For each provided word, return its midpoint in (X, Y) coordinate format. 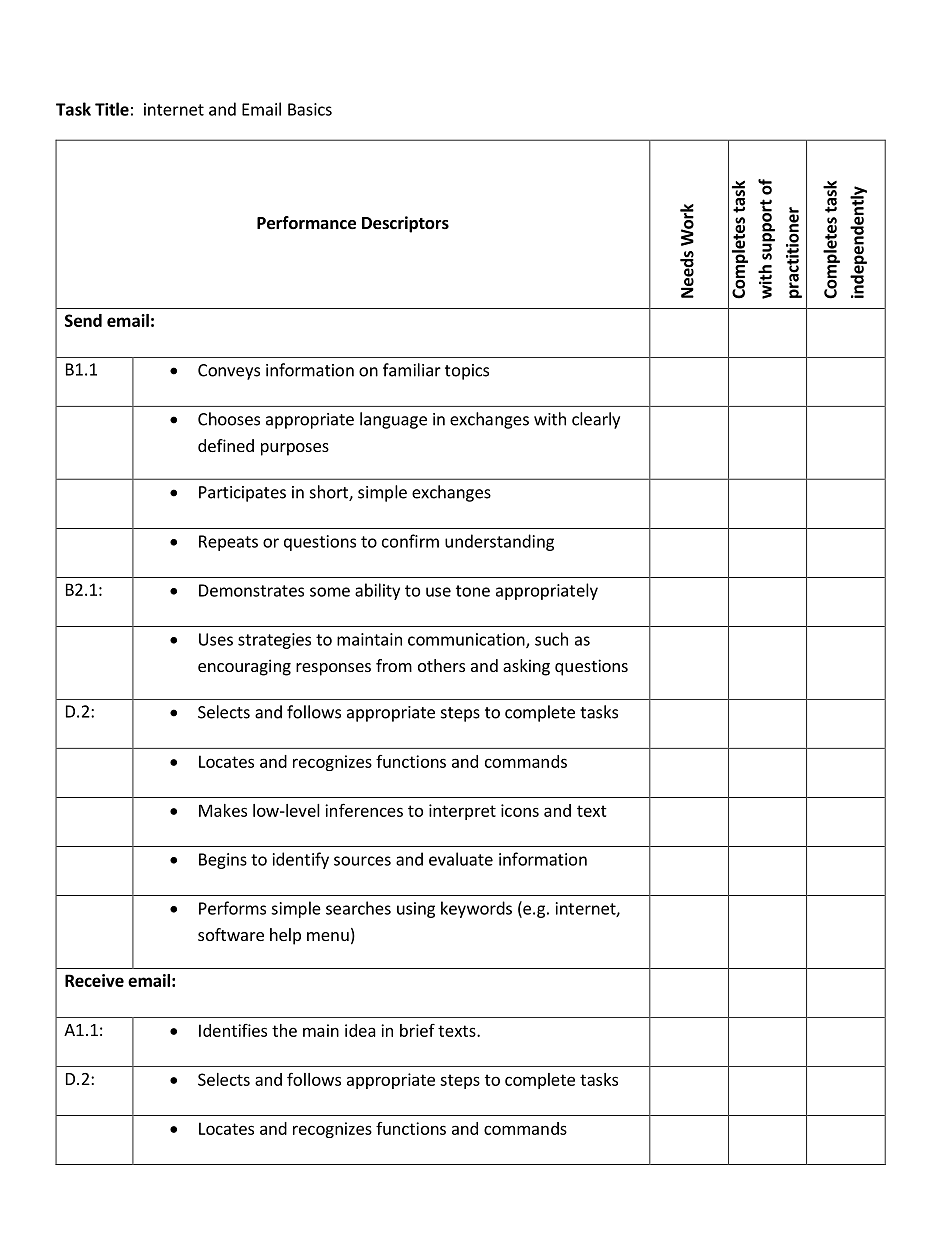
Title (112, 109)
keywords (476, 909)
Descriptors (405, 224)
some (330, 592)
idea (360, 1030)
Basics (310, 109)
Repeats (228, 543)
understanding (499, 542)
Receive (94, 980)
